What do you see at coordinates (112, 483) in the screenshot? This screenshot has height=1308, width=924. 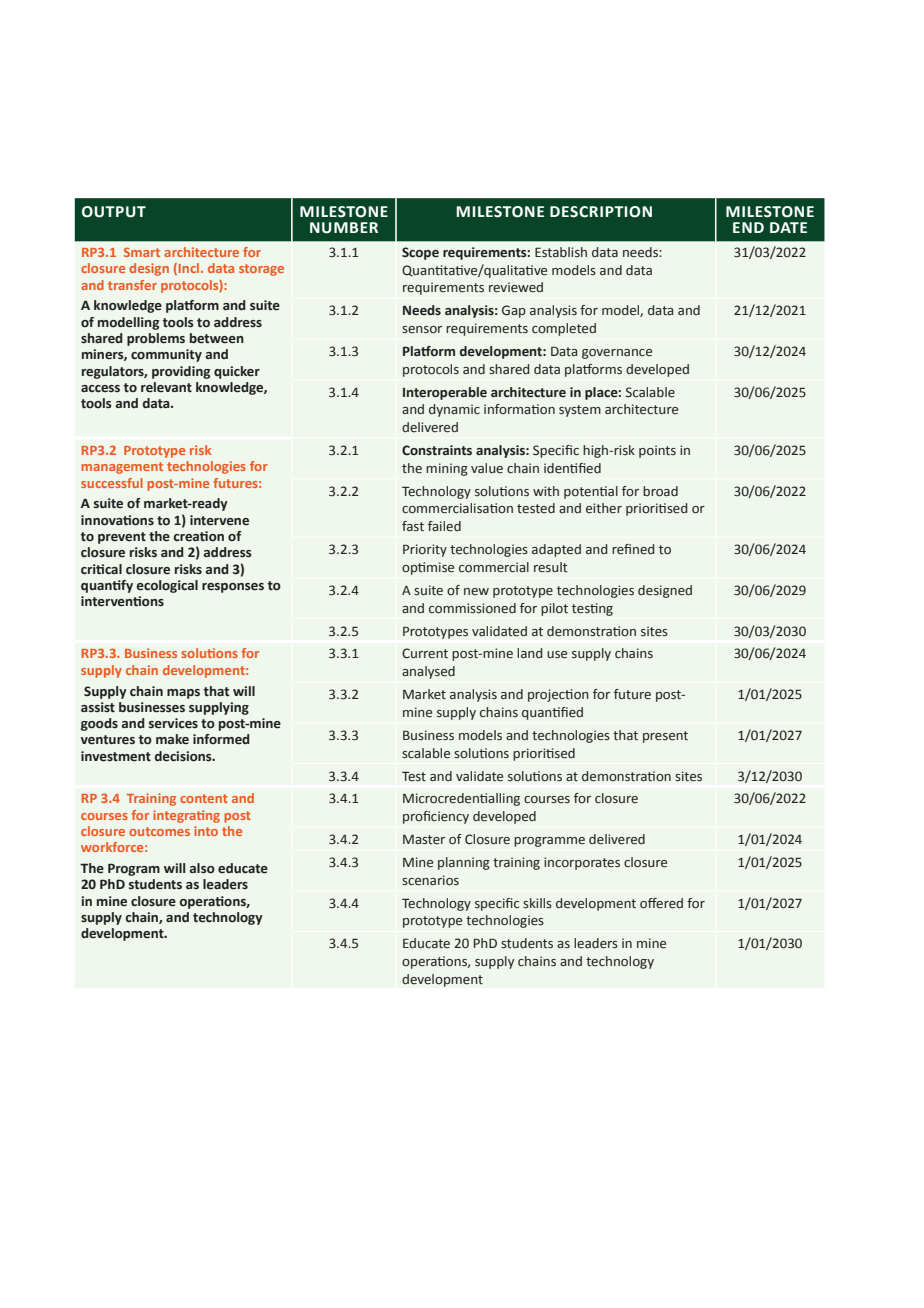 I see `successful` at bounding box center [112, 483].
